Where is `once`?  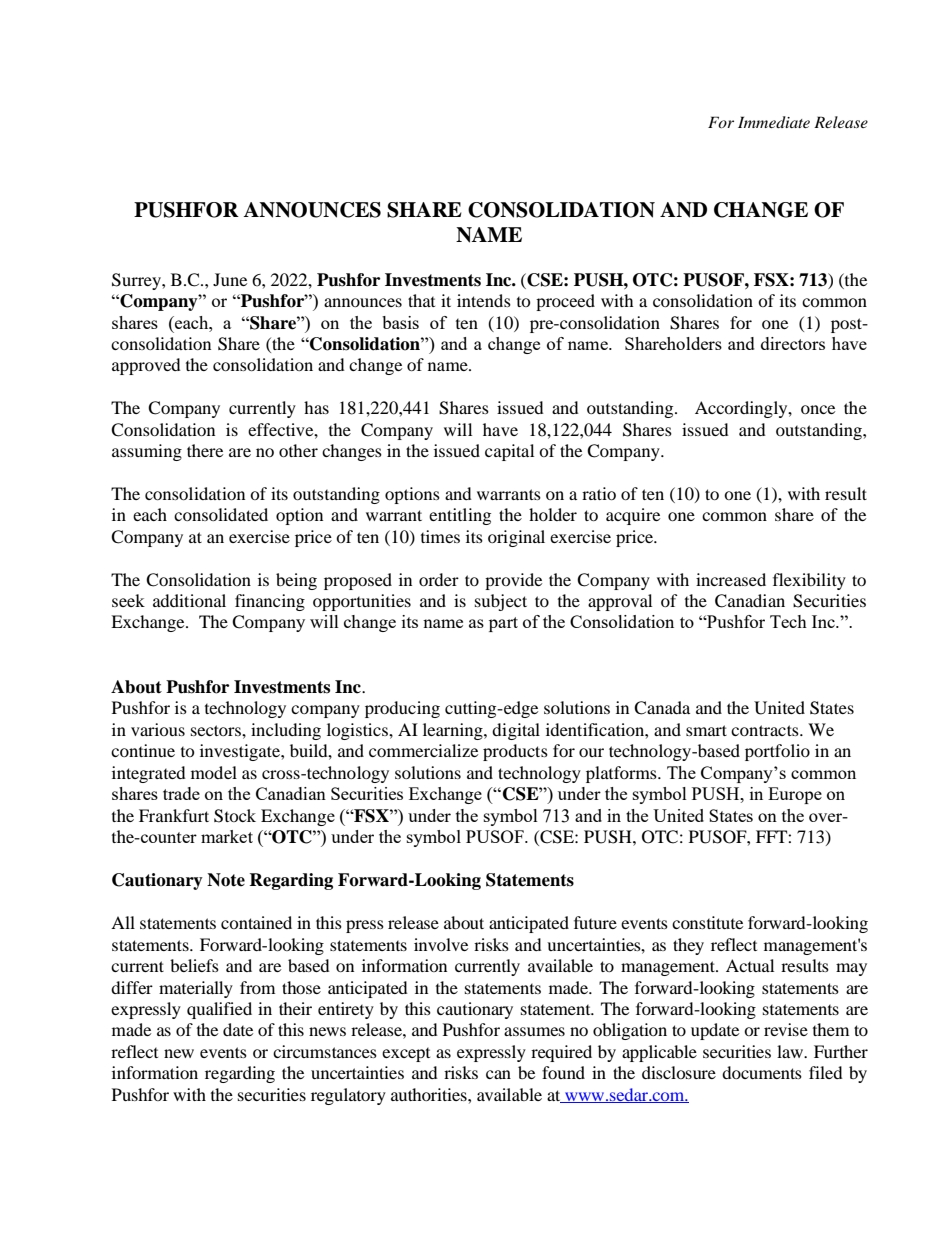
once is located at coordinates (818, 409).
